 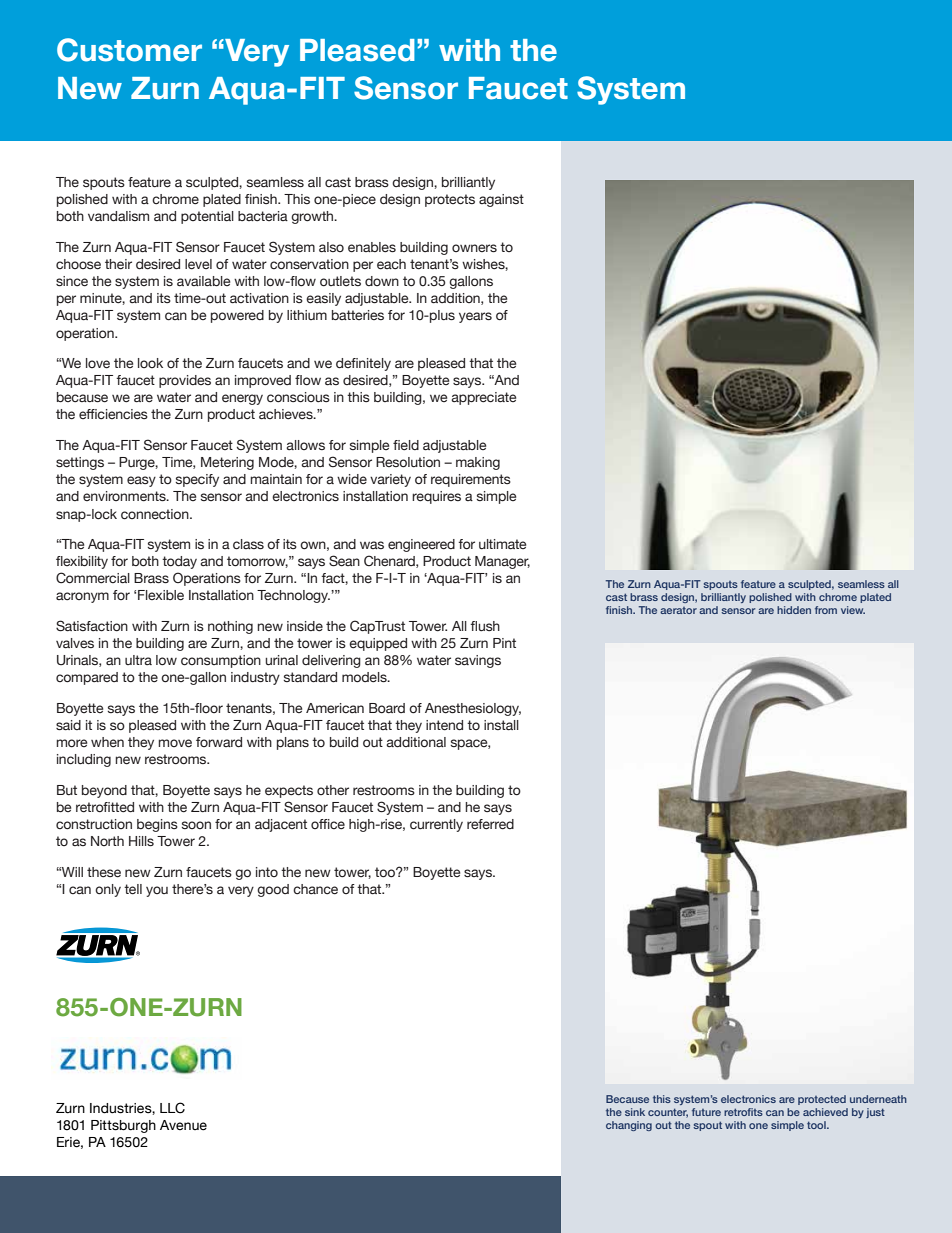 What do you see at coordinates (794, 610) in the page?
I see `hidden` at bounding box center [794, 610].
